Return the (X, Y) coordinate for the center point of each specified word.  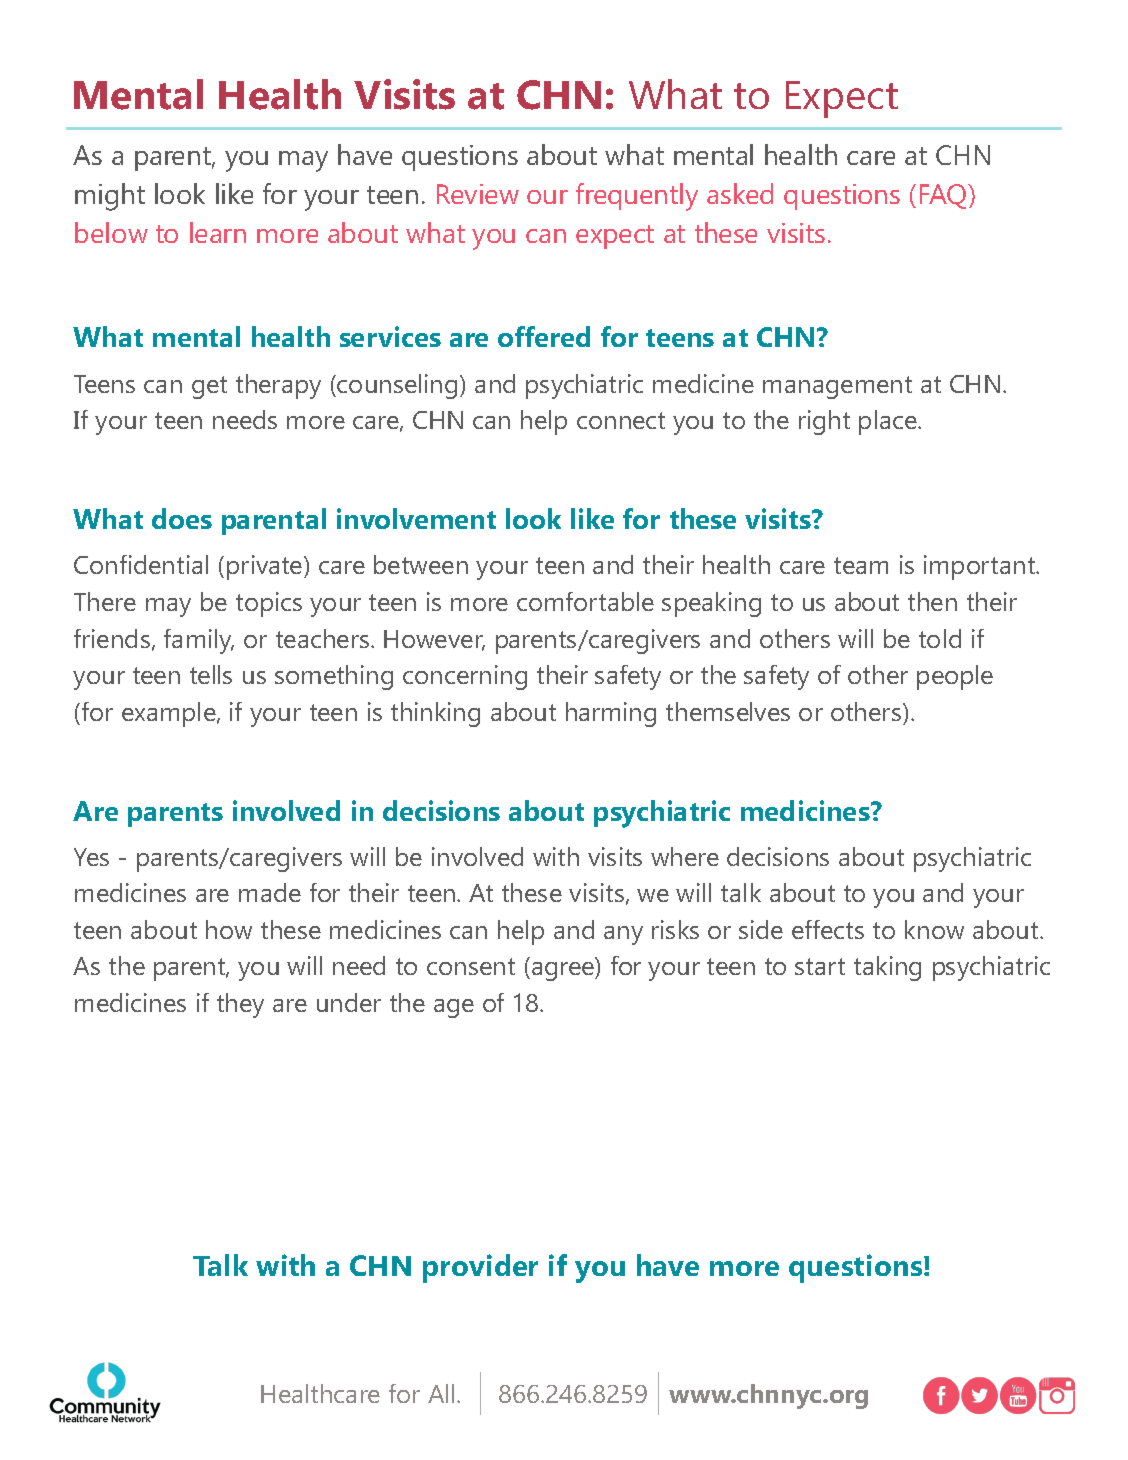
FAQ (944, 196)
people (955, 677)
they (240, 1005)
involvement (416, 518)
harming (611, 714)
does (182, 518)
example (170, 714)
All (441, 1393)
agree (564, 971)
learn (218, 232)
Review (478, 194)
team (861, 565)
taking (887, 968)
